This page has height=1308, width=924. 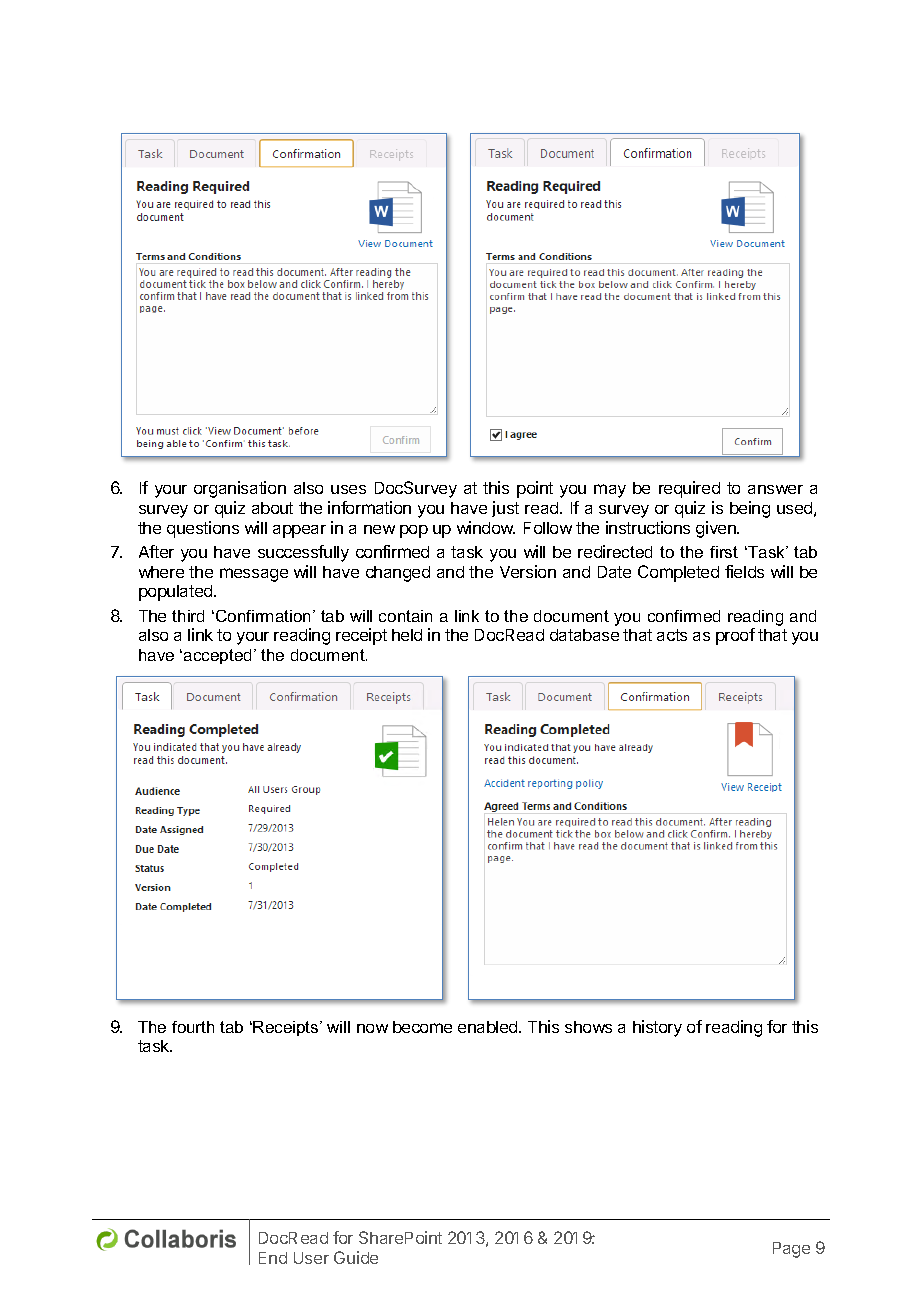 What do you see at coordinates (486, 527) in the page?
I see `window` at bounding box center [486, 527].
